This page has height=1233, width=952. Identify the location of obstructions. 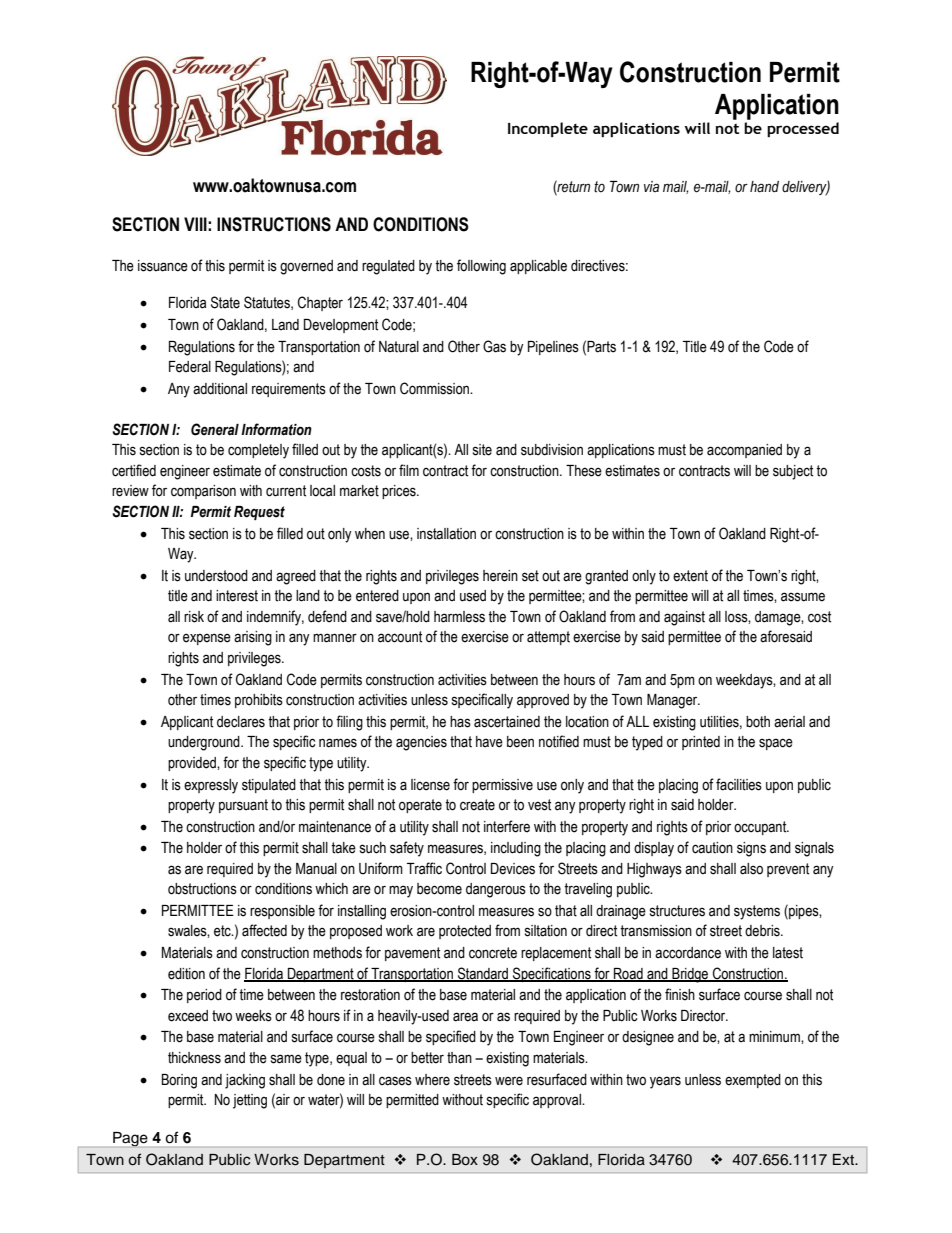
(202, 889).
